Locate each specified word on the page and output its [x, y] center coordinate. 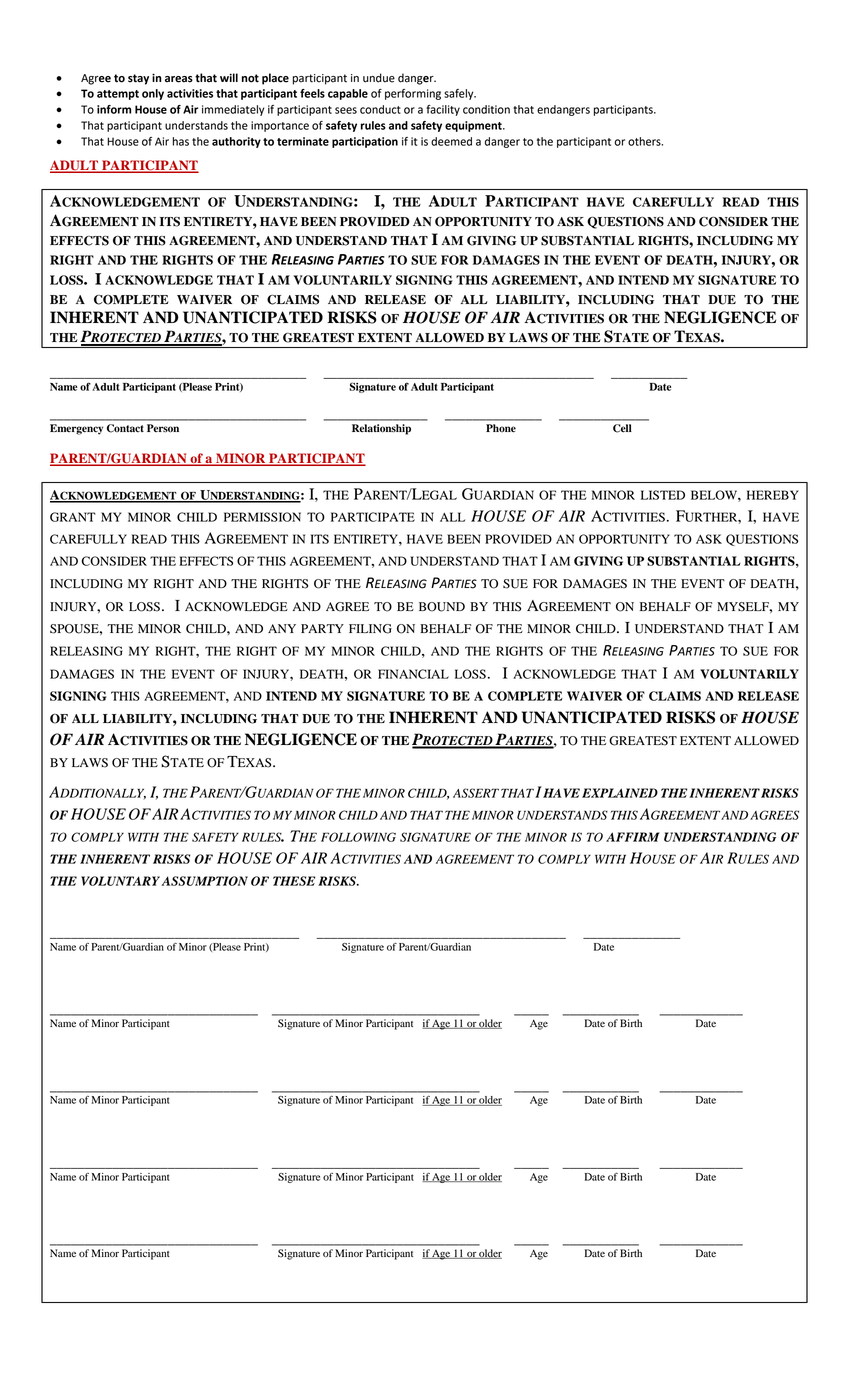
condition [486, 109]
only [153, 94]
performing [413, 94]
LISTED [663, 495]
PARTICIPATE [373, 517]
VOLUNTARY [120, 881]
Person [163, 428]
